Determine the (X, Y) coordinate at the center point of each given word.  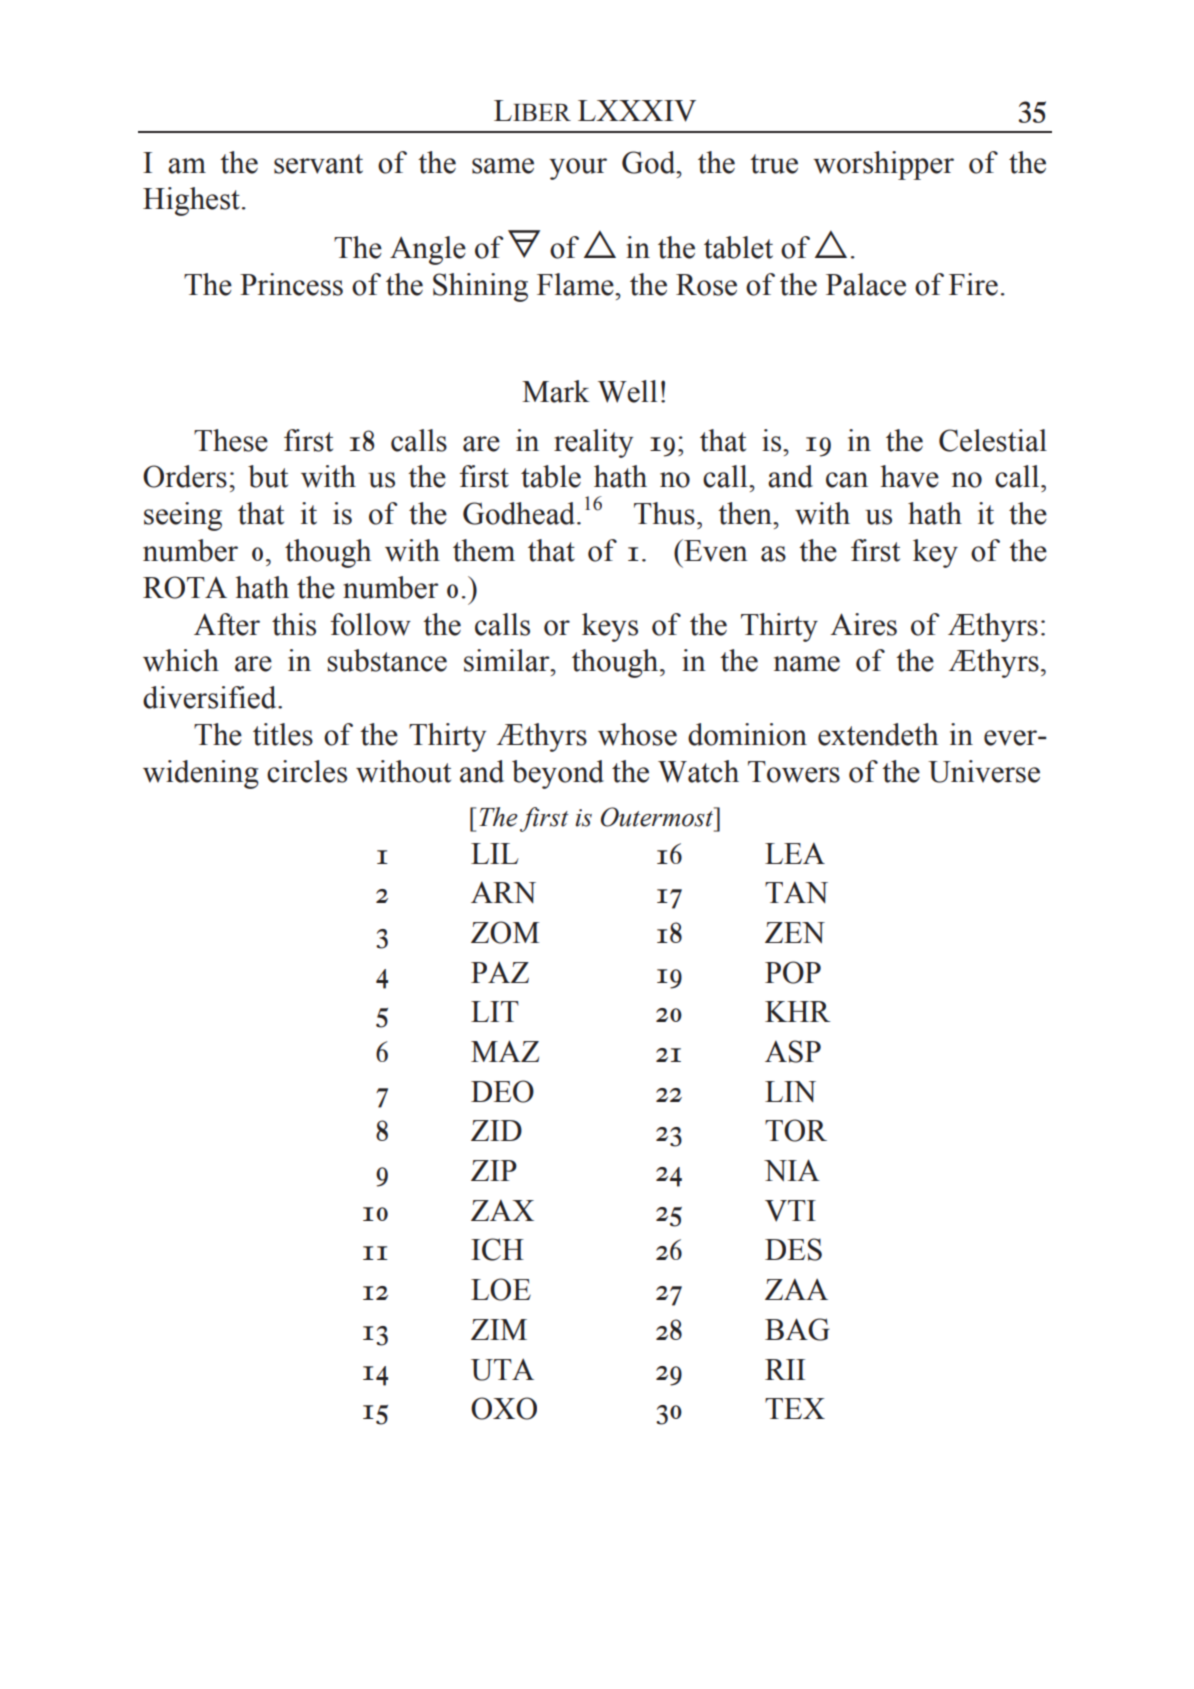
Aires (863, 624)
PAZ (500, 972)
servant (318, 164)
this (294, 624)
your (578, 169)
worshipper (883, 165)
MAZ (505, 1051)
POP (793, 972)
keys (610, 627)
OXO (504, 1408)
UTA (502, 1370)
